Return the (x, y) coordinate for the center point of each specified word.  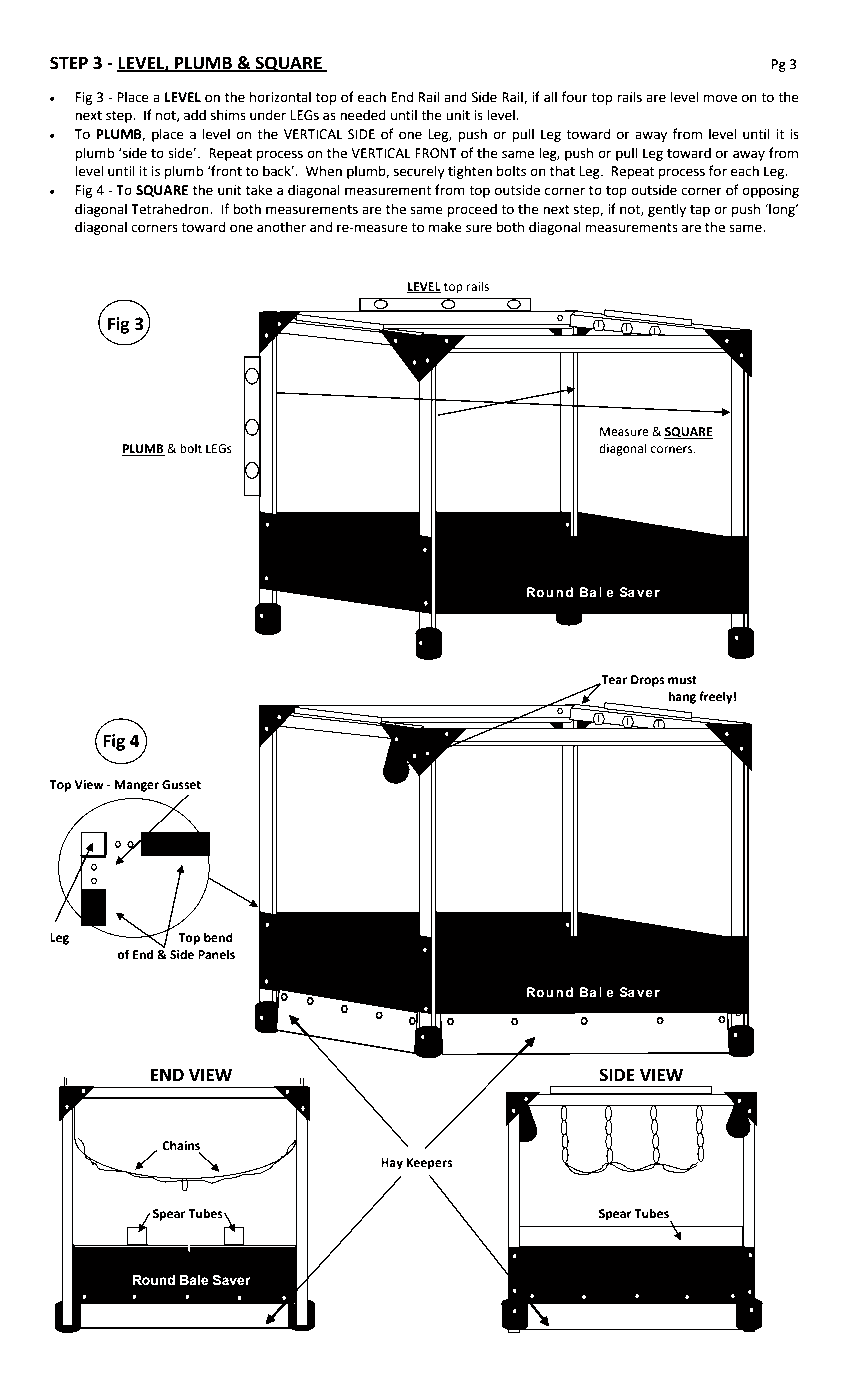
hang (682, 697)
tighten (470, 172)
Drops (647, 681)
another (281, 227)
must (682, 680)
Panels (216, 954)
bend (218, 937)
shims (228, 115)
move (720, 98)
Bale (194, 1280)
